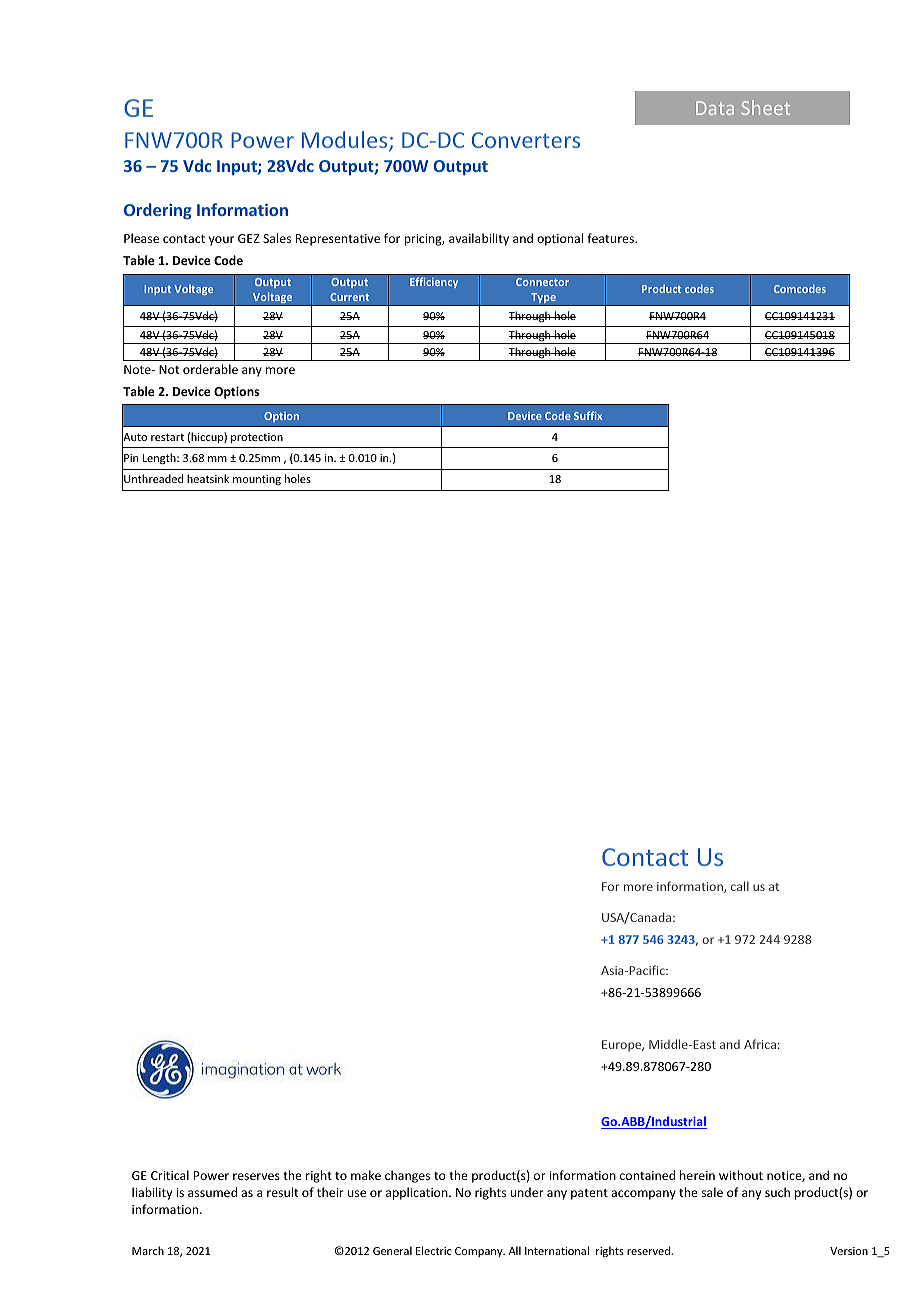 Image resolution: width=924 pixels, height=1308 pixels. I want to click on such, so click(777, 1192).
